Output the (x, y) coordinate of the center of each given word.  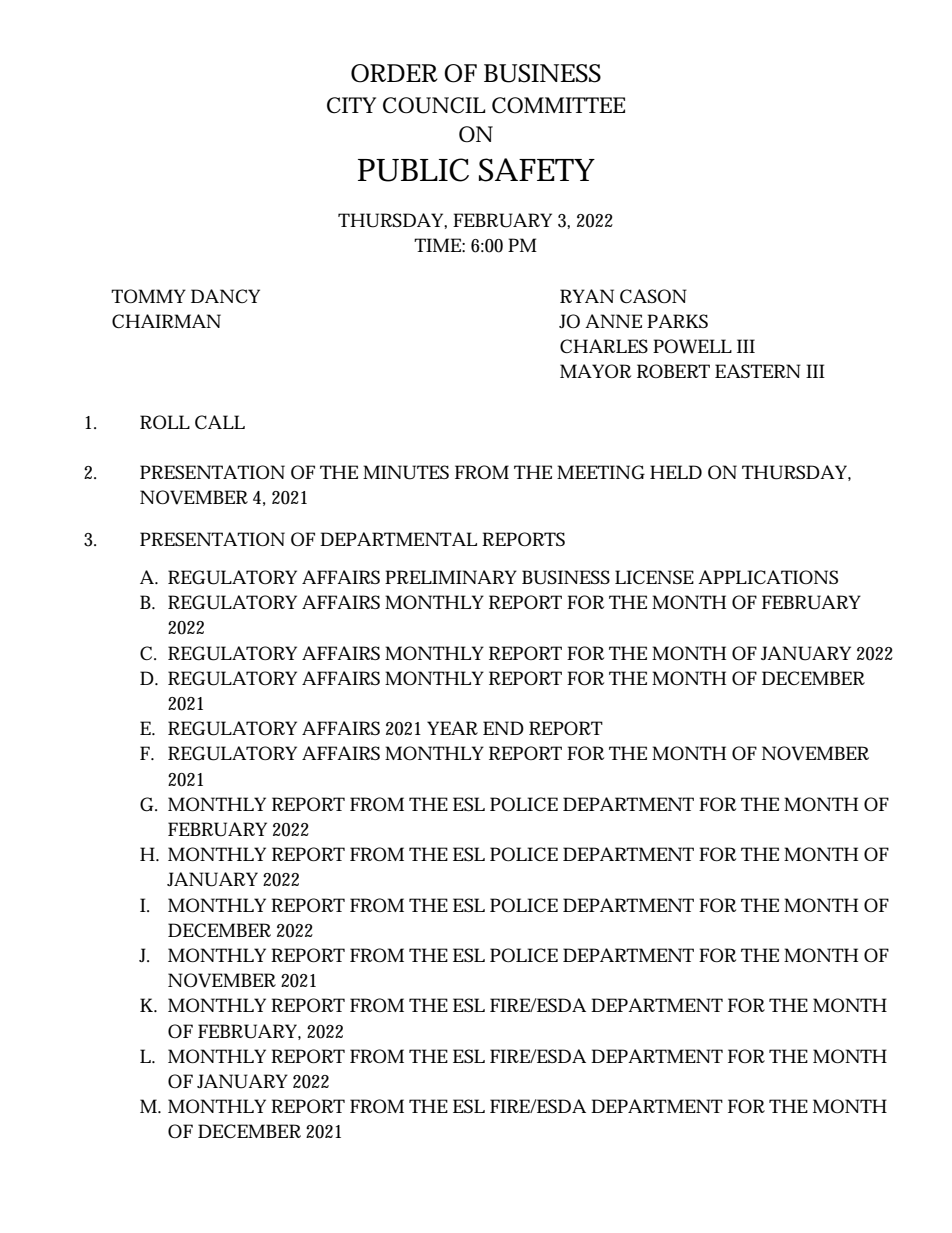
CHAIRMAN (166, 321)
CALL (220, 422)
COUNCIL (434, 105)
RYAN (587, 296)
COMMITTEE (558, 105)
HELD (676, 472)
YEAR (452, 728)
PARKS (677, 321)
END (503, 728)
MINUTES (406, 472)
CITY (351, 105)
